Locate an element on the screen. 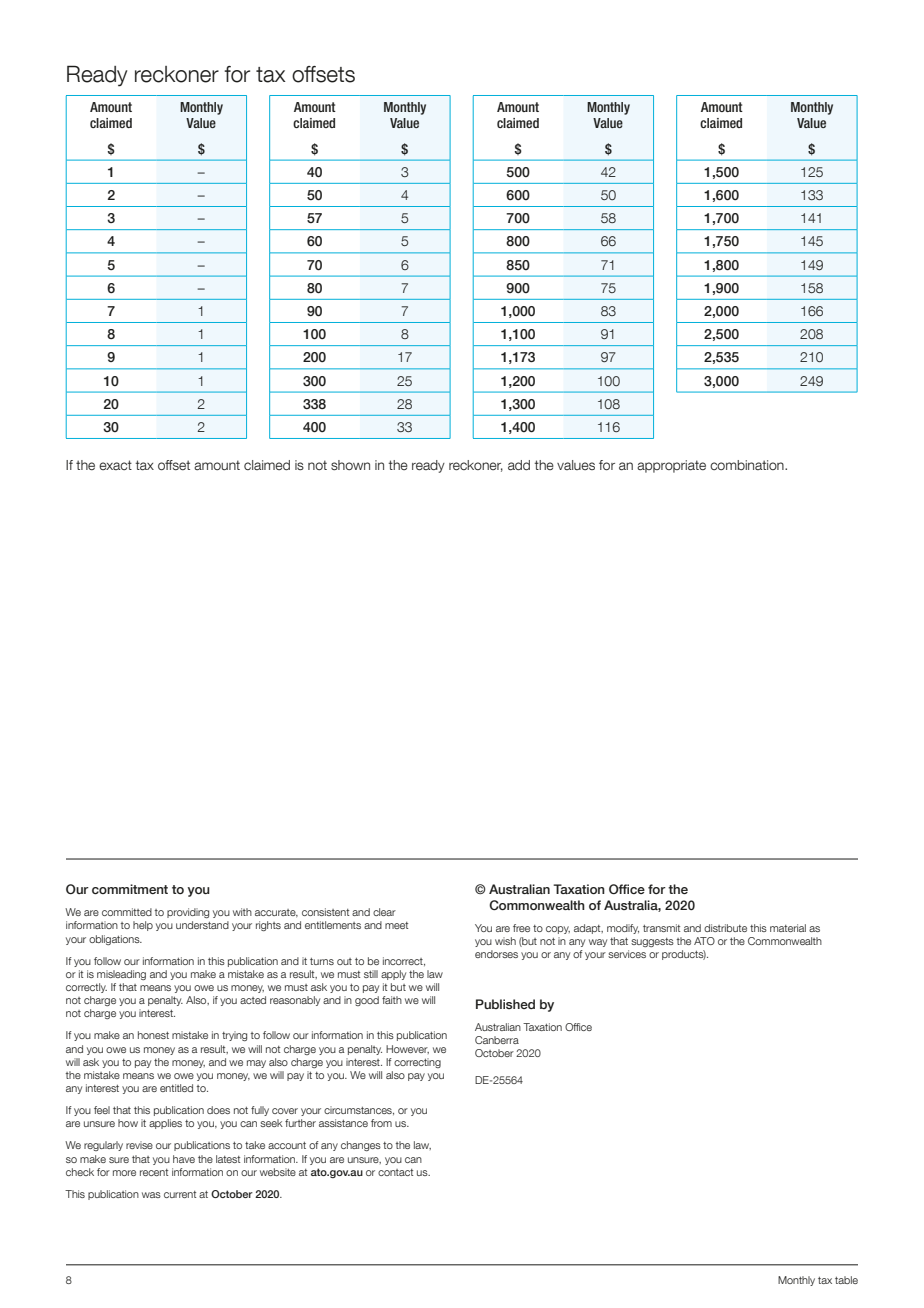 The image size is (924, 1308). contact is located at coordinates (395, 1172).
